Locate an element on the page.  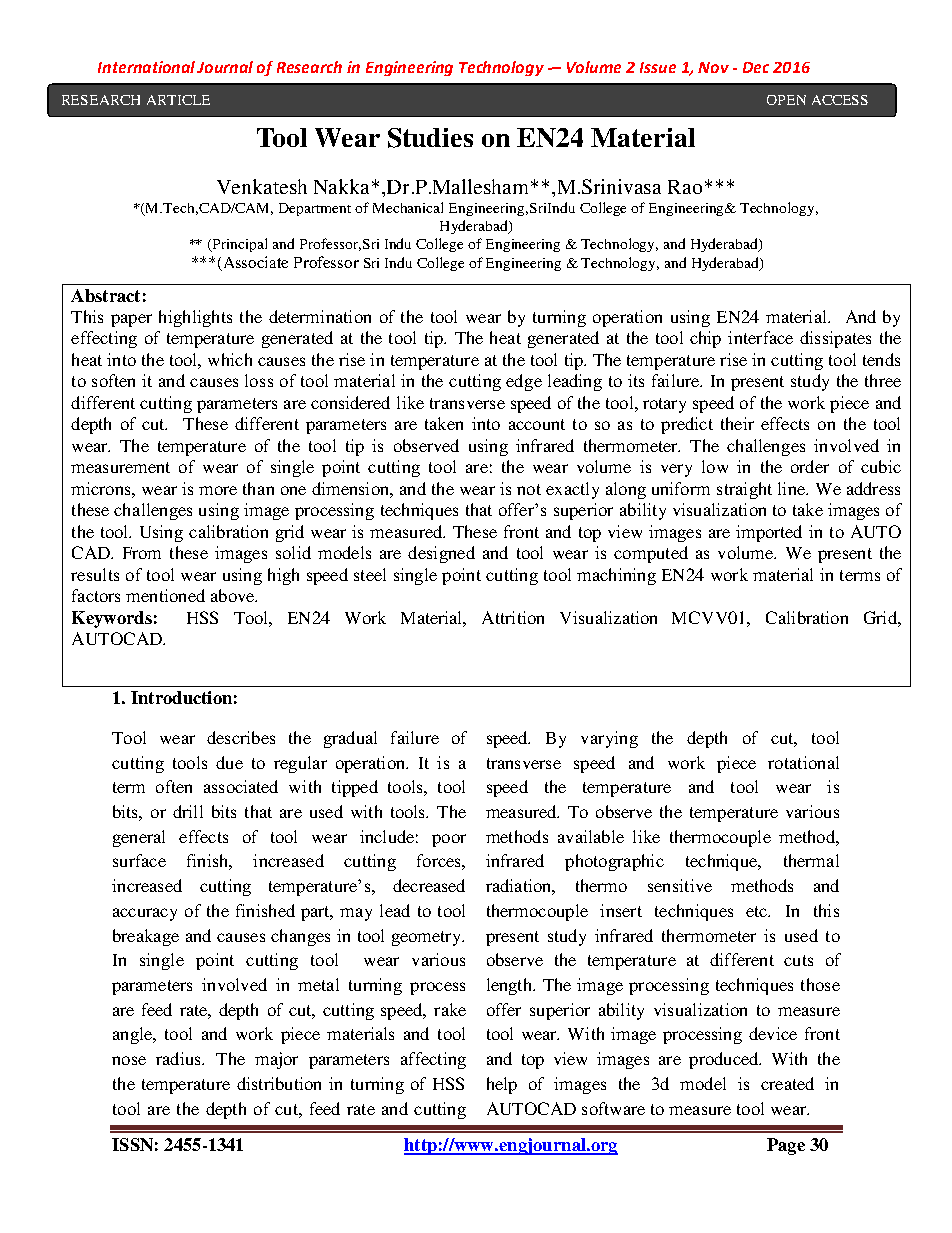
mentioned is located at coordinates (165, 595).
